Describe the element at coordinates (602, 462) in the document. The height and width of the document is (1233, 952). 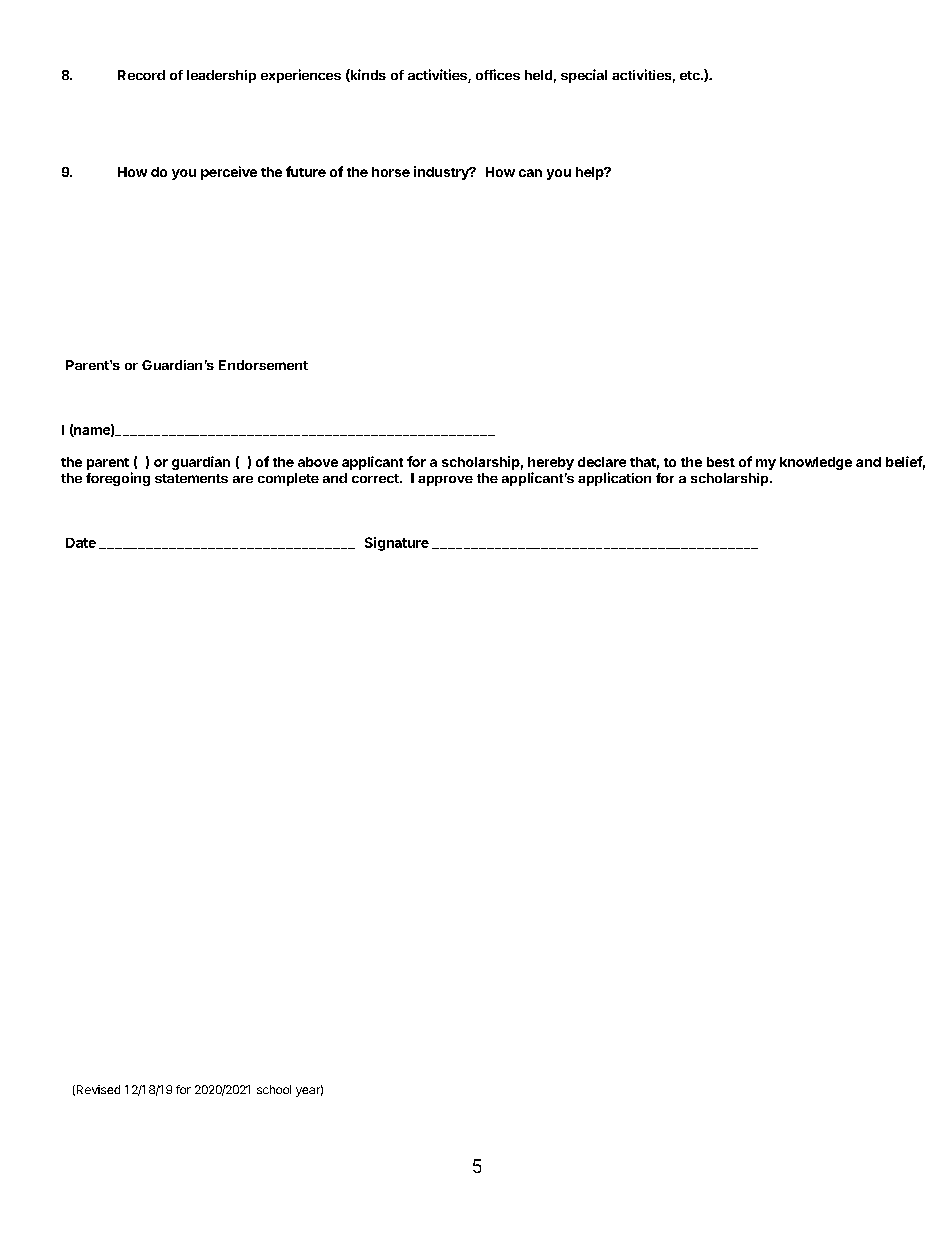
I see `declare` at that location.
